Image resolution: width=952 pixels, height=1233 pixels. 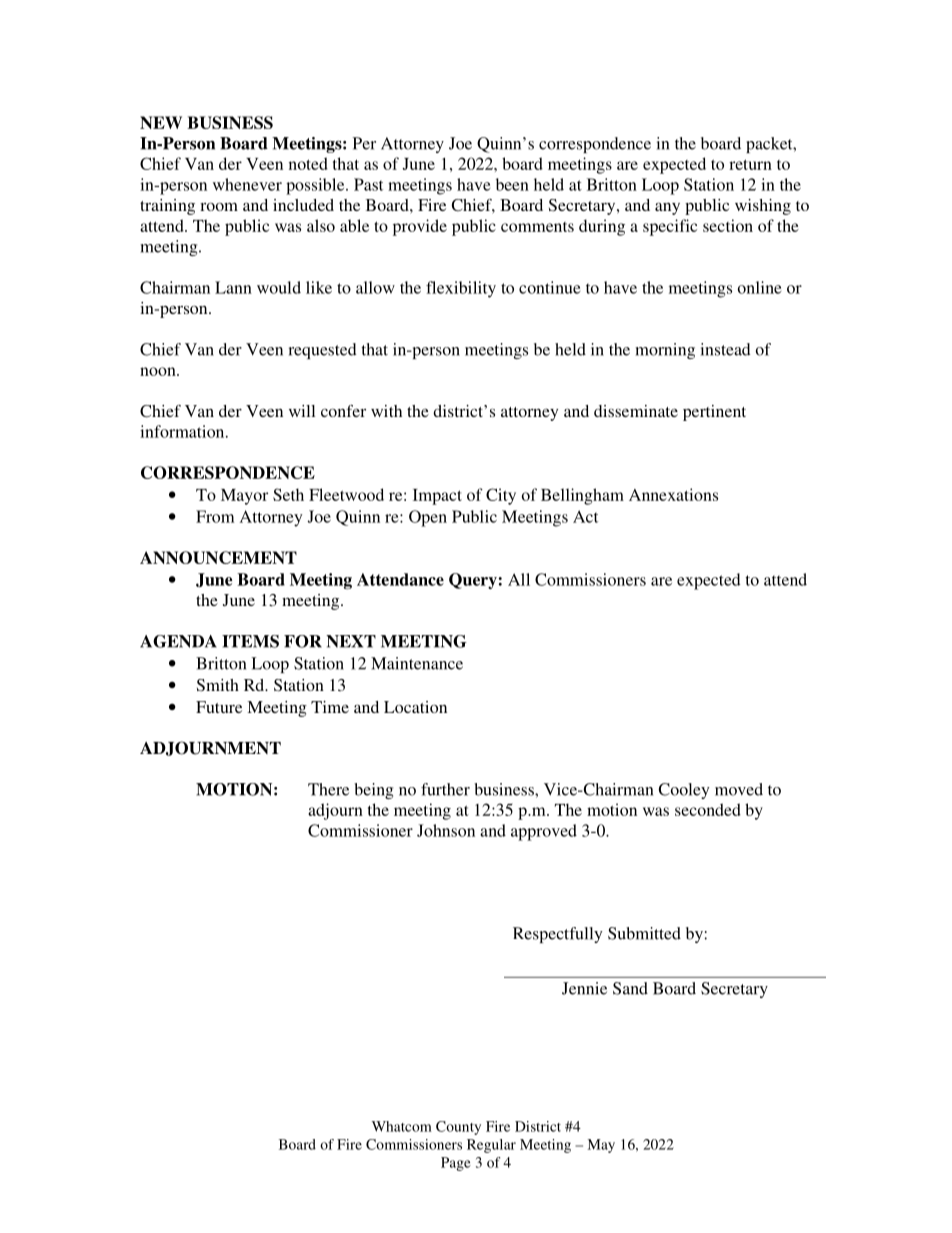 I want to click on pertinent, so click(x=714, y=413).
